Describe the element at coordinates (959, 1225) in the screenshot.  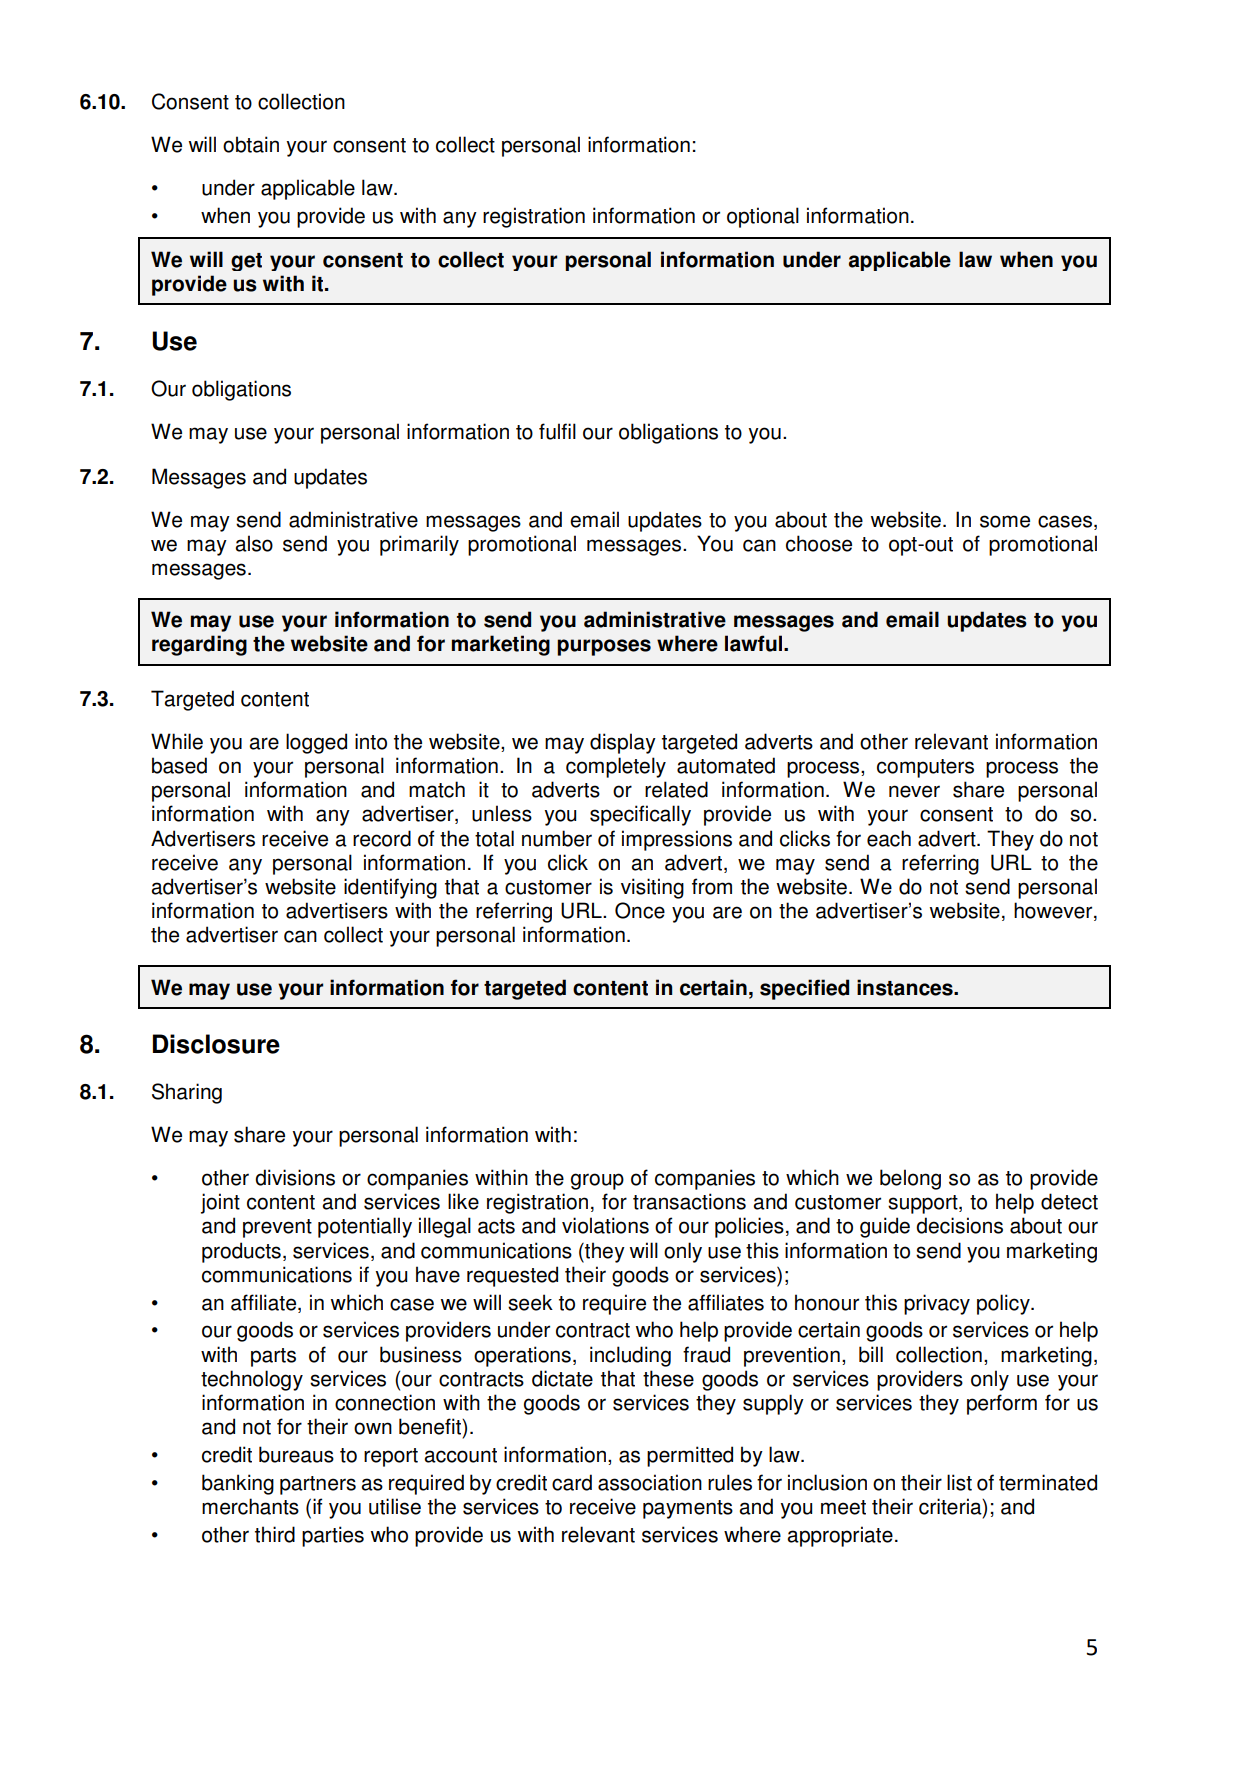
I see `decisions` at that location.
